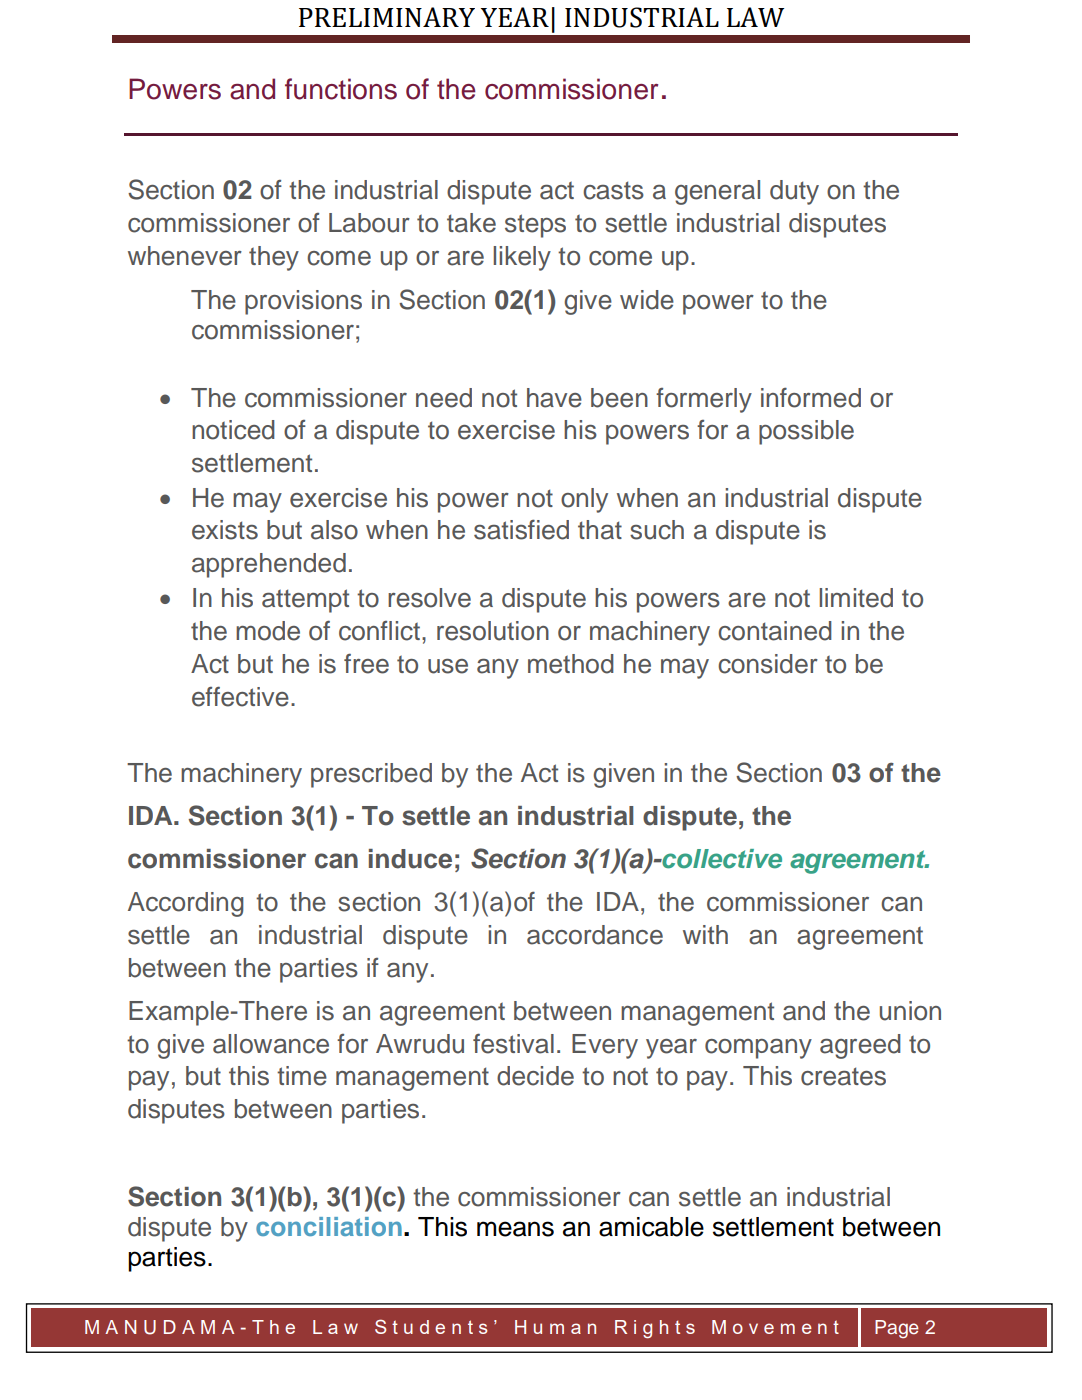 This screenshot has width=1082, height=1400. What do you see at coordinates (521, 529) in the screenshot?
I see `satisfied` at bounding box center [521, 529].
